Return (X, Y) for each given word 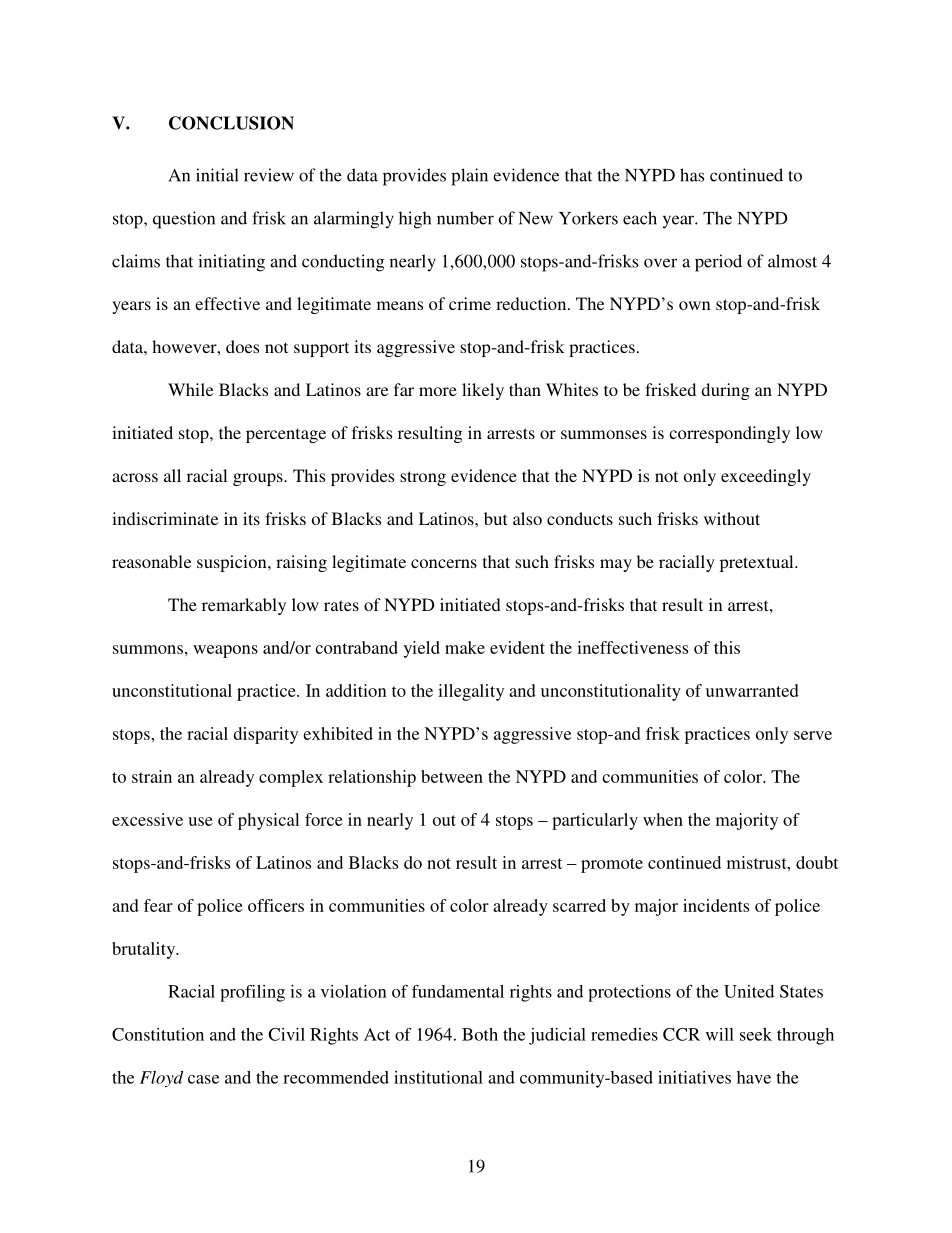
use (200, 821)
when (663, 819)
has (692, 175)
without (732, 518)
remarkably (244, 606)
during (725, 391)
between (452, 776)
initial (217, 175)
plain (469, 177)
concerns (444, 563)
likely (483, 391)
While (190, 389)
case (203, 1079)
